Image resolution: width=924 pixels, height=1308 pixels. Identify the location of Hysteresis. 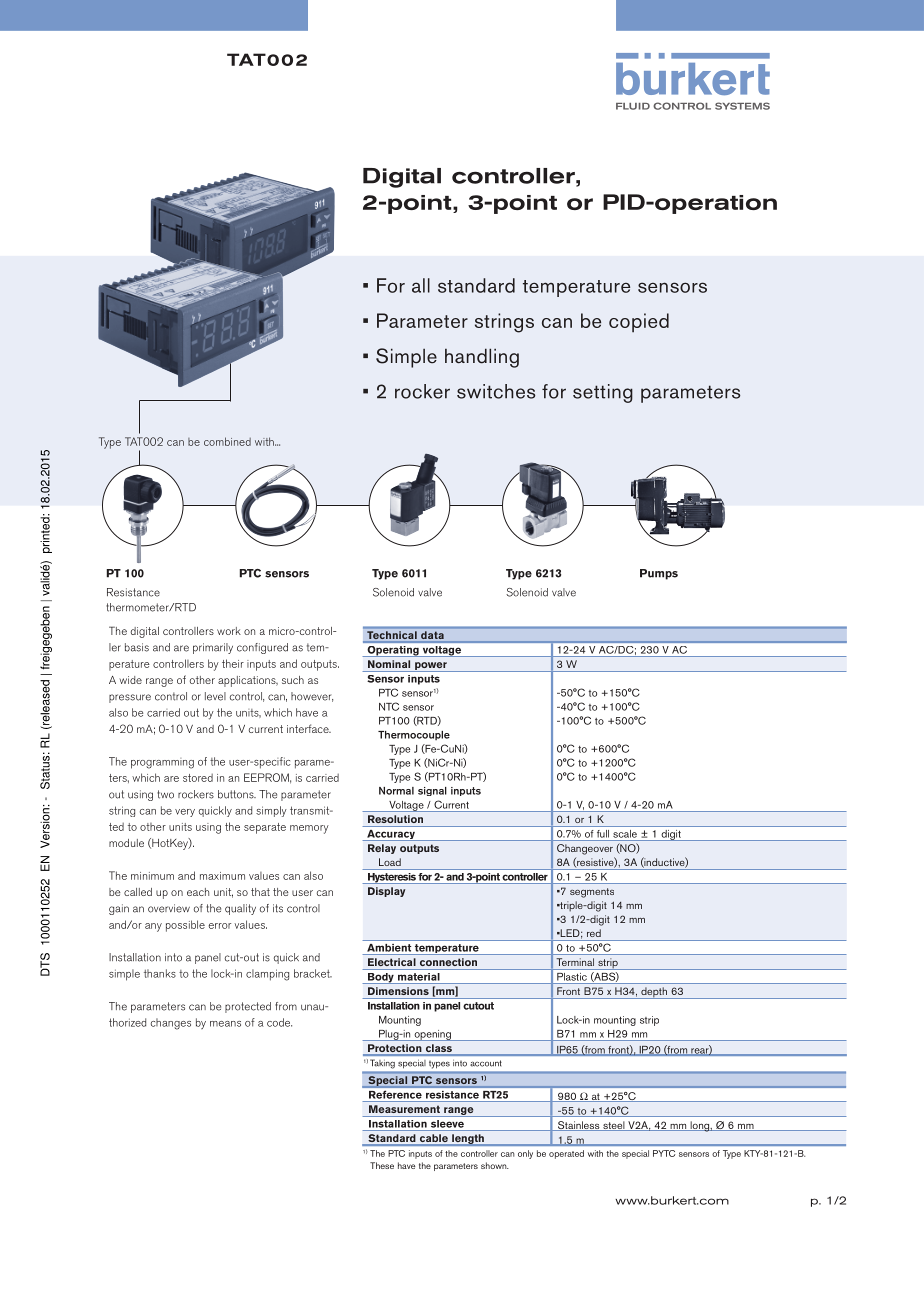
(391, 878).
